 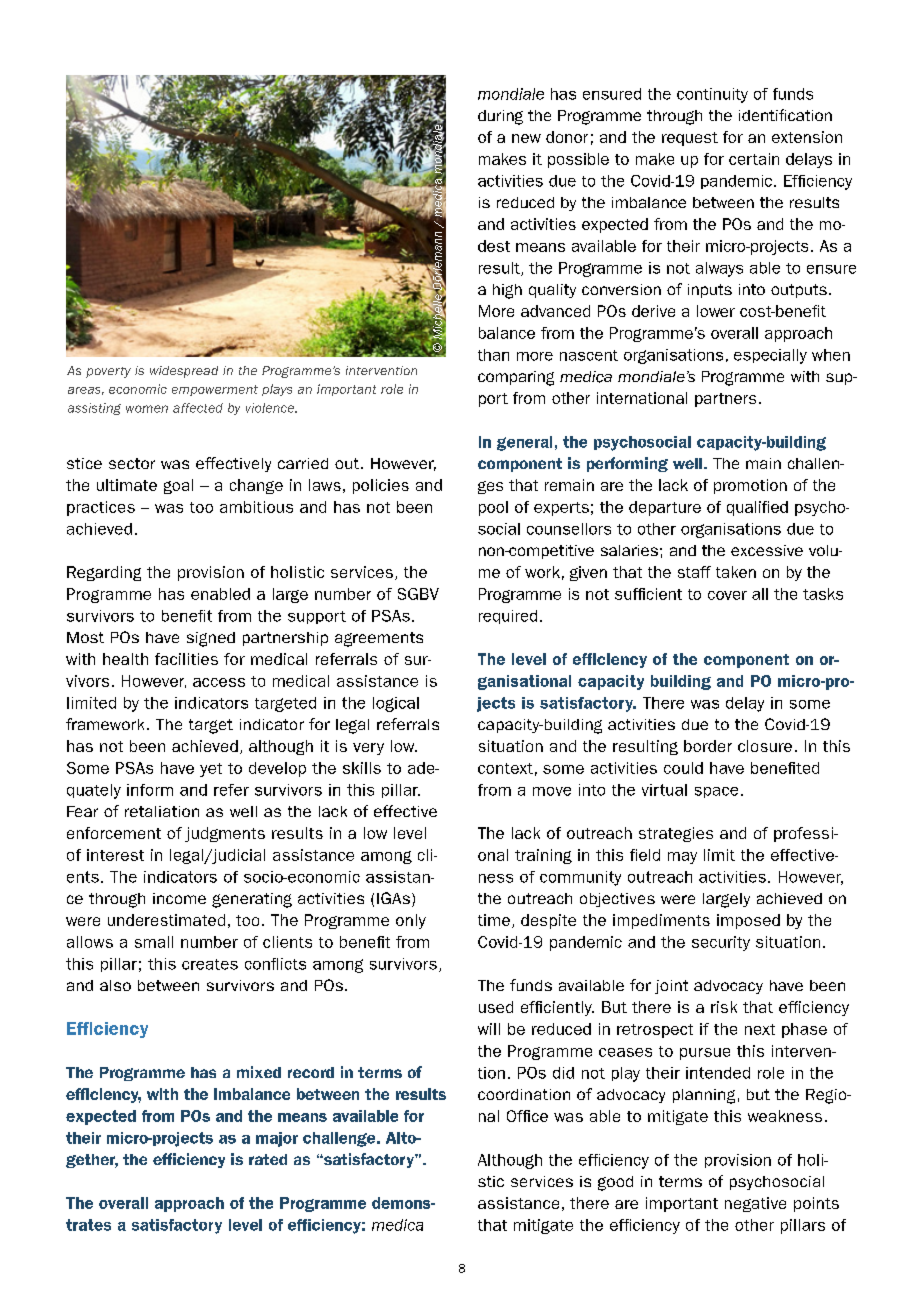 What do you see at coordinates (526, 138) in the screenshot?
I see `new` at bounding box center [526, 138].
